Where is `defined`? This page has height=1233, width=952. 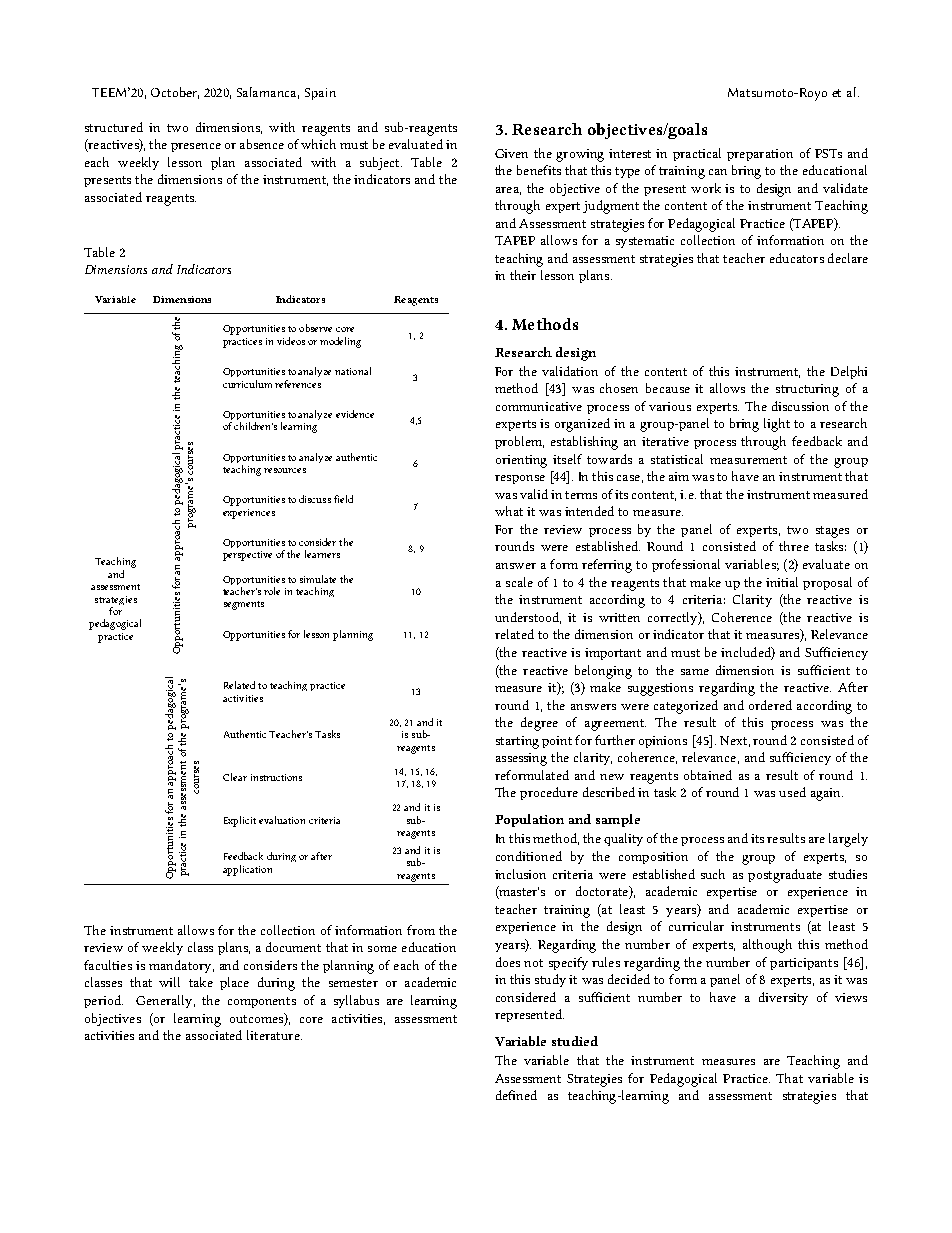
defined is located at coordinates (516, 1095).
